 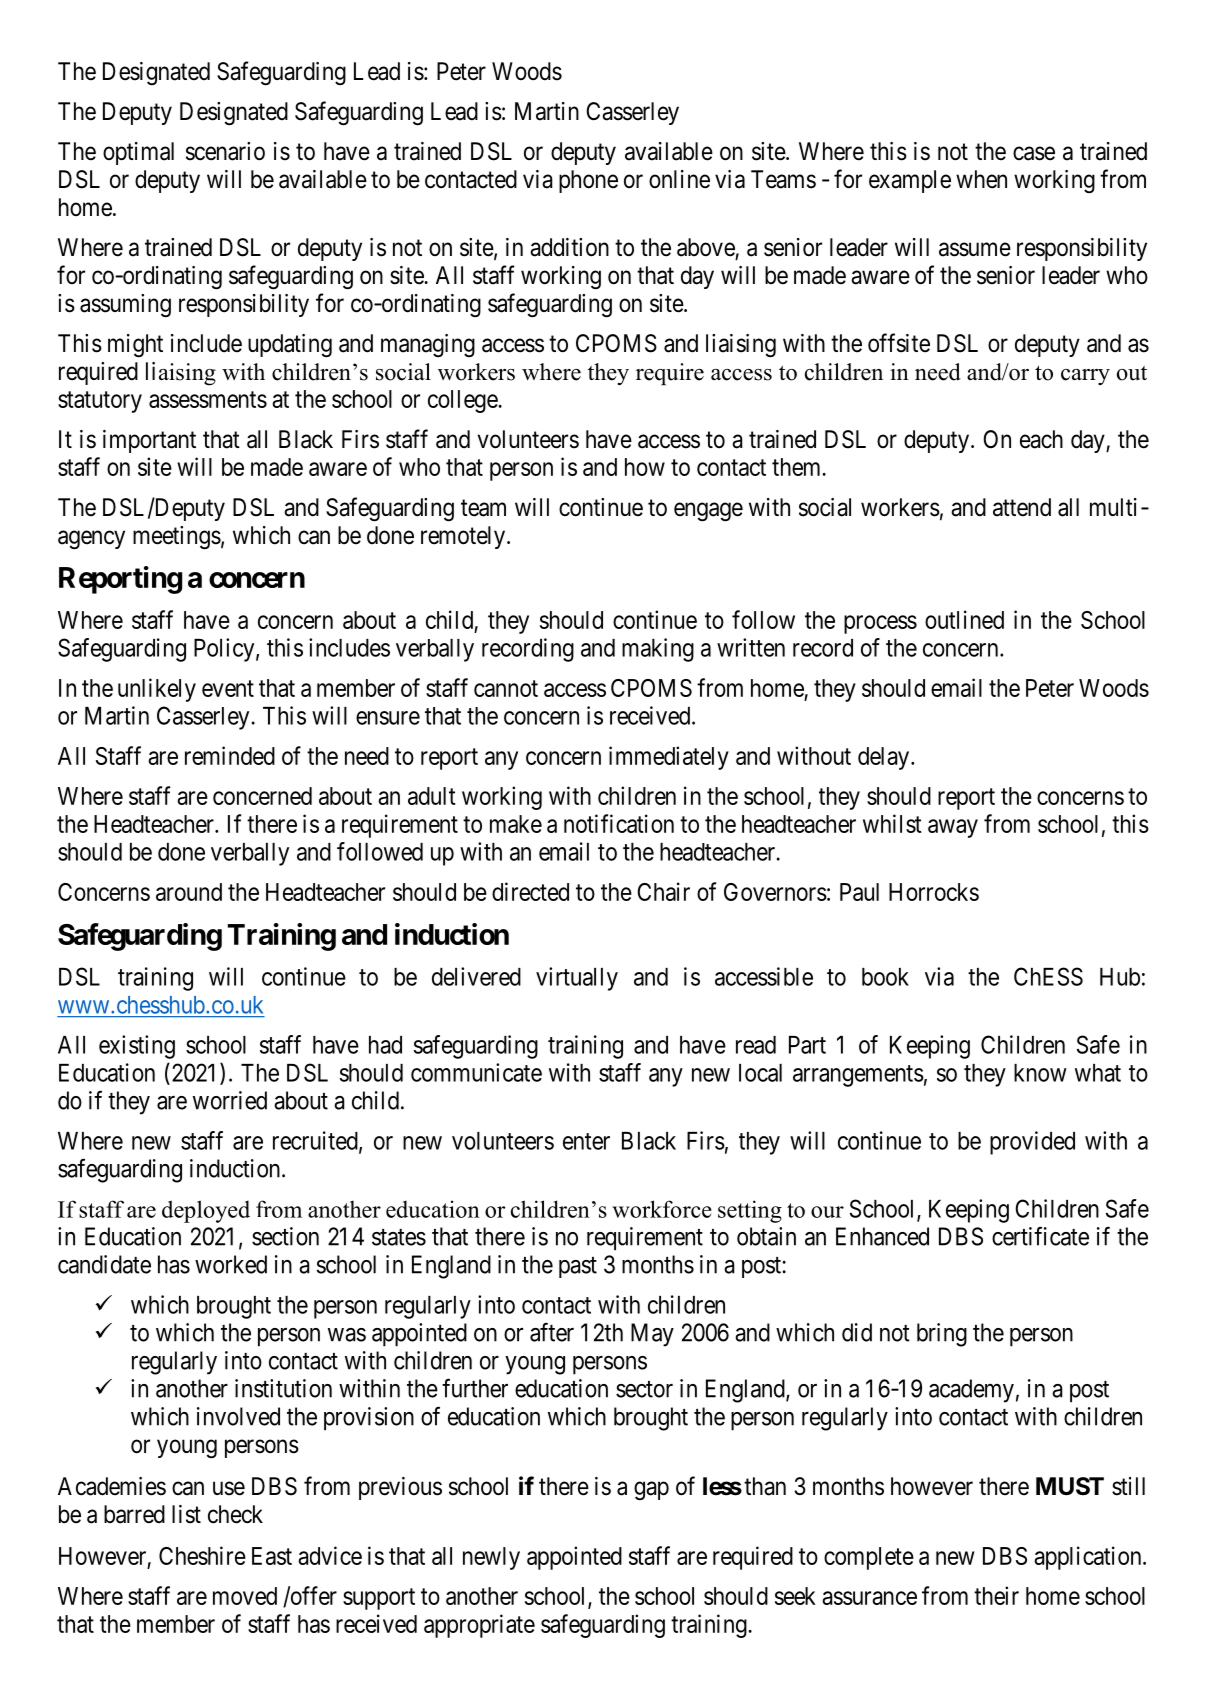 I want to click on event, so click(x=228, y=688).
